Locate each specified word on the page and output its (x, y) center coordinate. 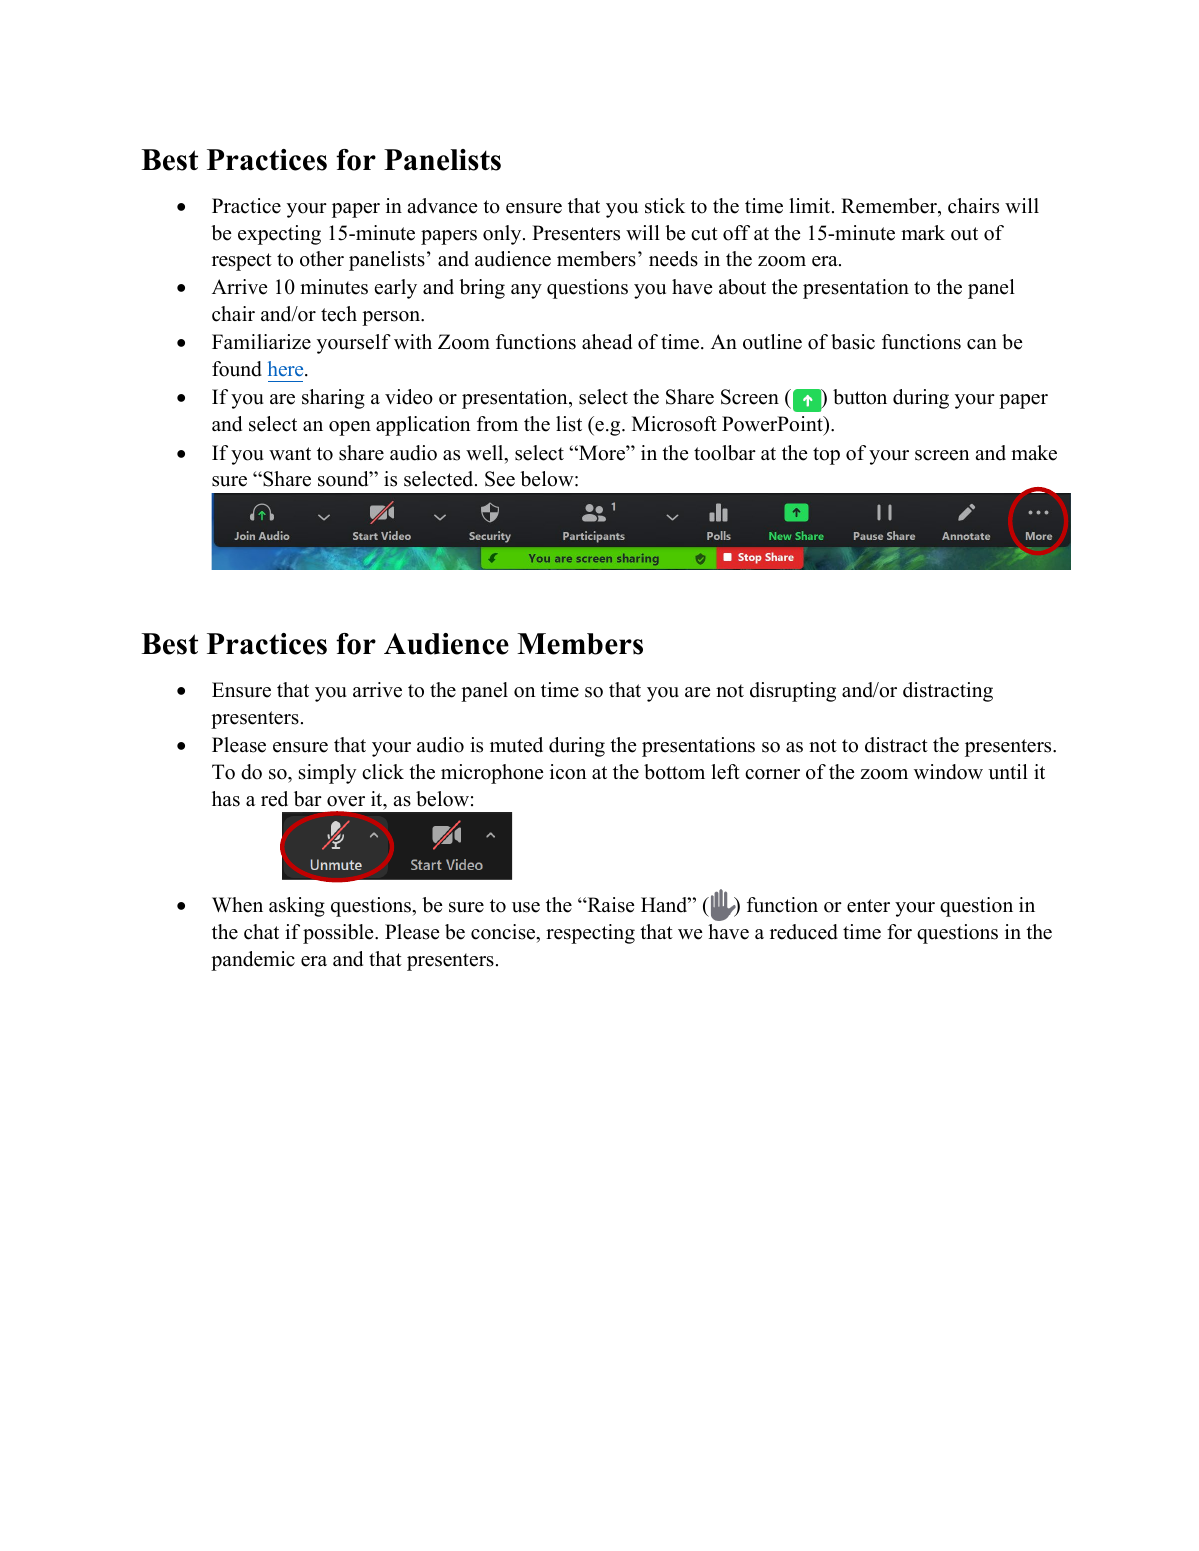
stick (665, 206)
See (500, 479)
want (290, 453)
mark (923, 232)
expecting (279, 235)
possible (339, 934)
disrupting (793, 692)
